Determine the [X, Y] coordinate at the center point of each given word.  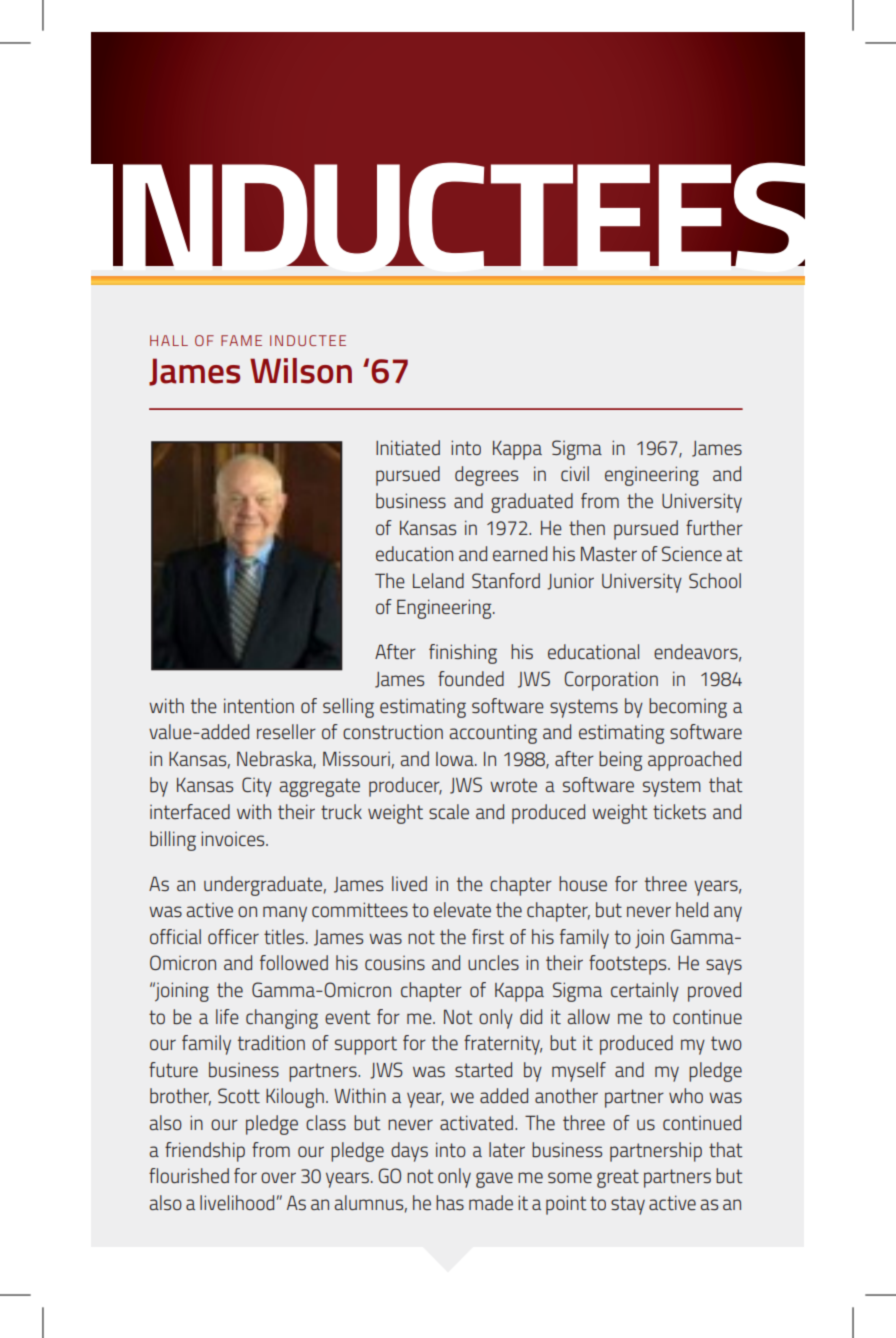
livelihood [237, 1202]
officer [233, 936]
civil [575, 473]
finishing [463, 654]
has [450, 1202]
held [692, 909]
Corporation [611, 681]
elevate [462, 909]
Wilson [301, 371]
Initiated [408, 447]
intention [259, 705]
